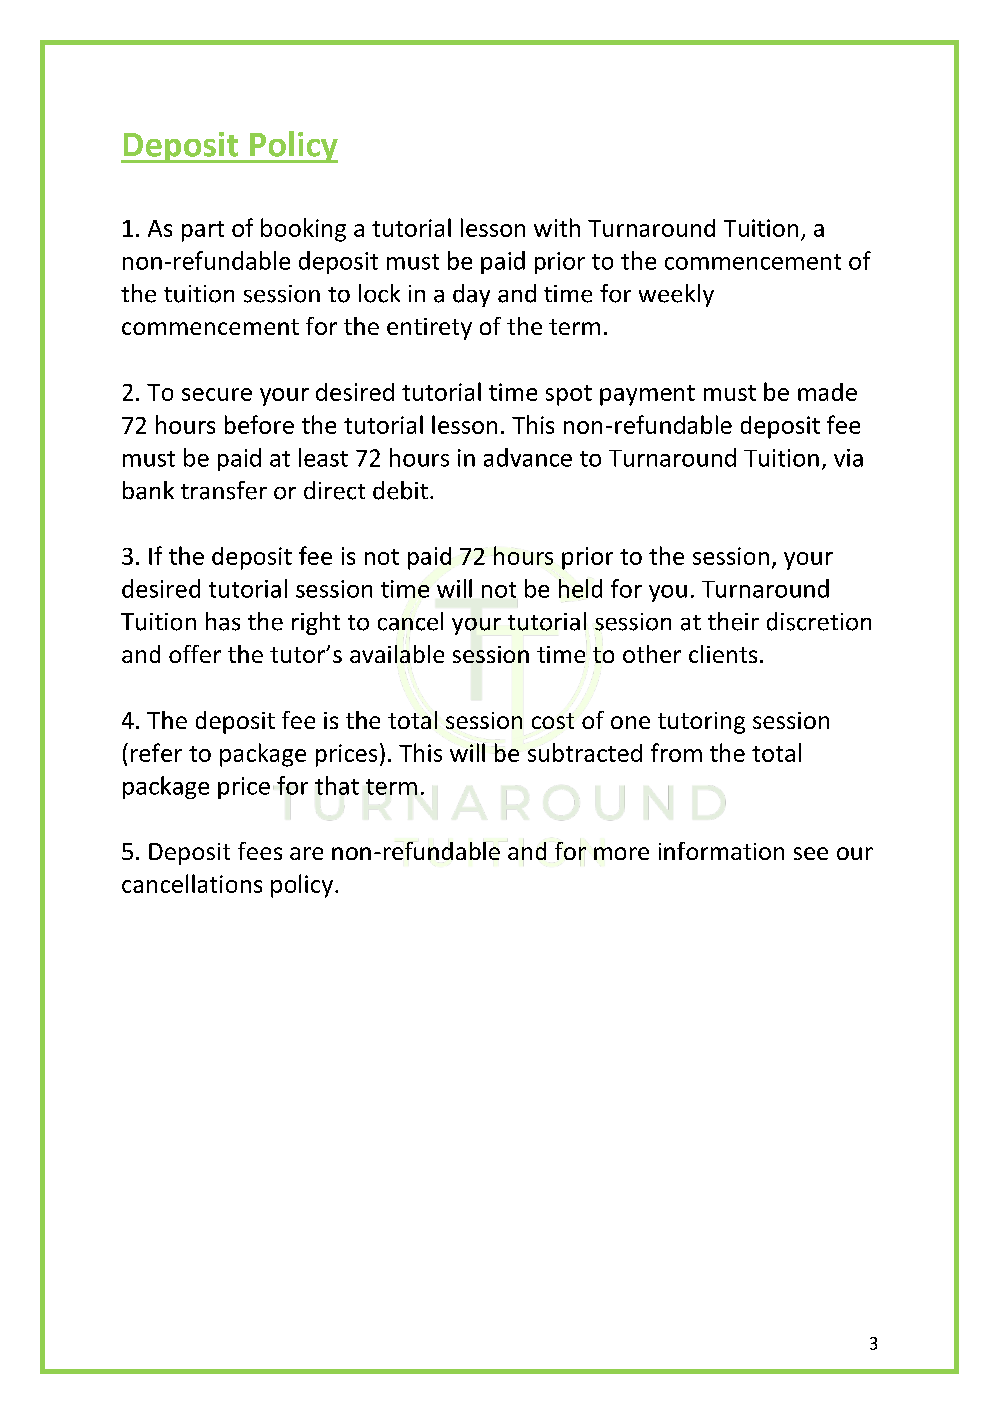 The image size is (999, 1414). What do you see at coordinates (848, 458) in the screenshot?
I see `via` at bounding box center [848, 458].
